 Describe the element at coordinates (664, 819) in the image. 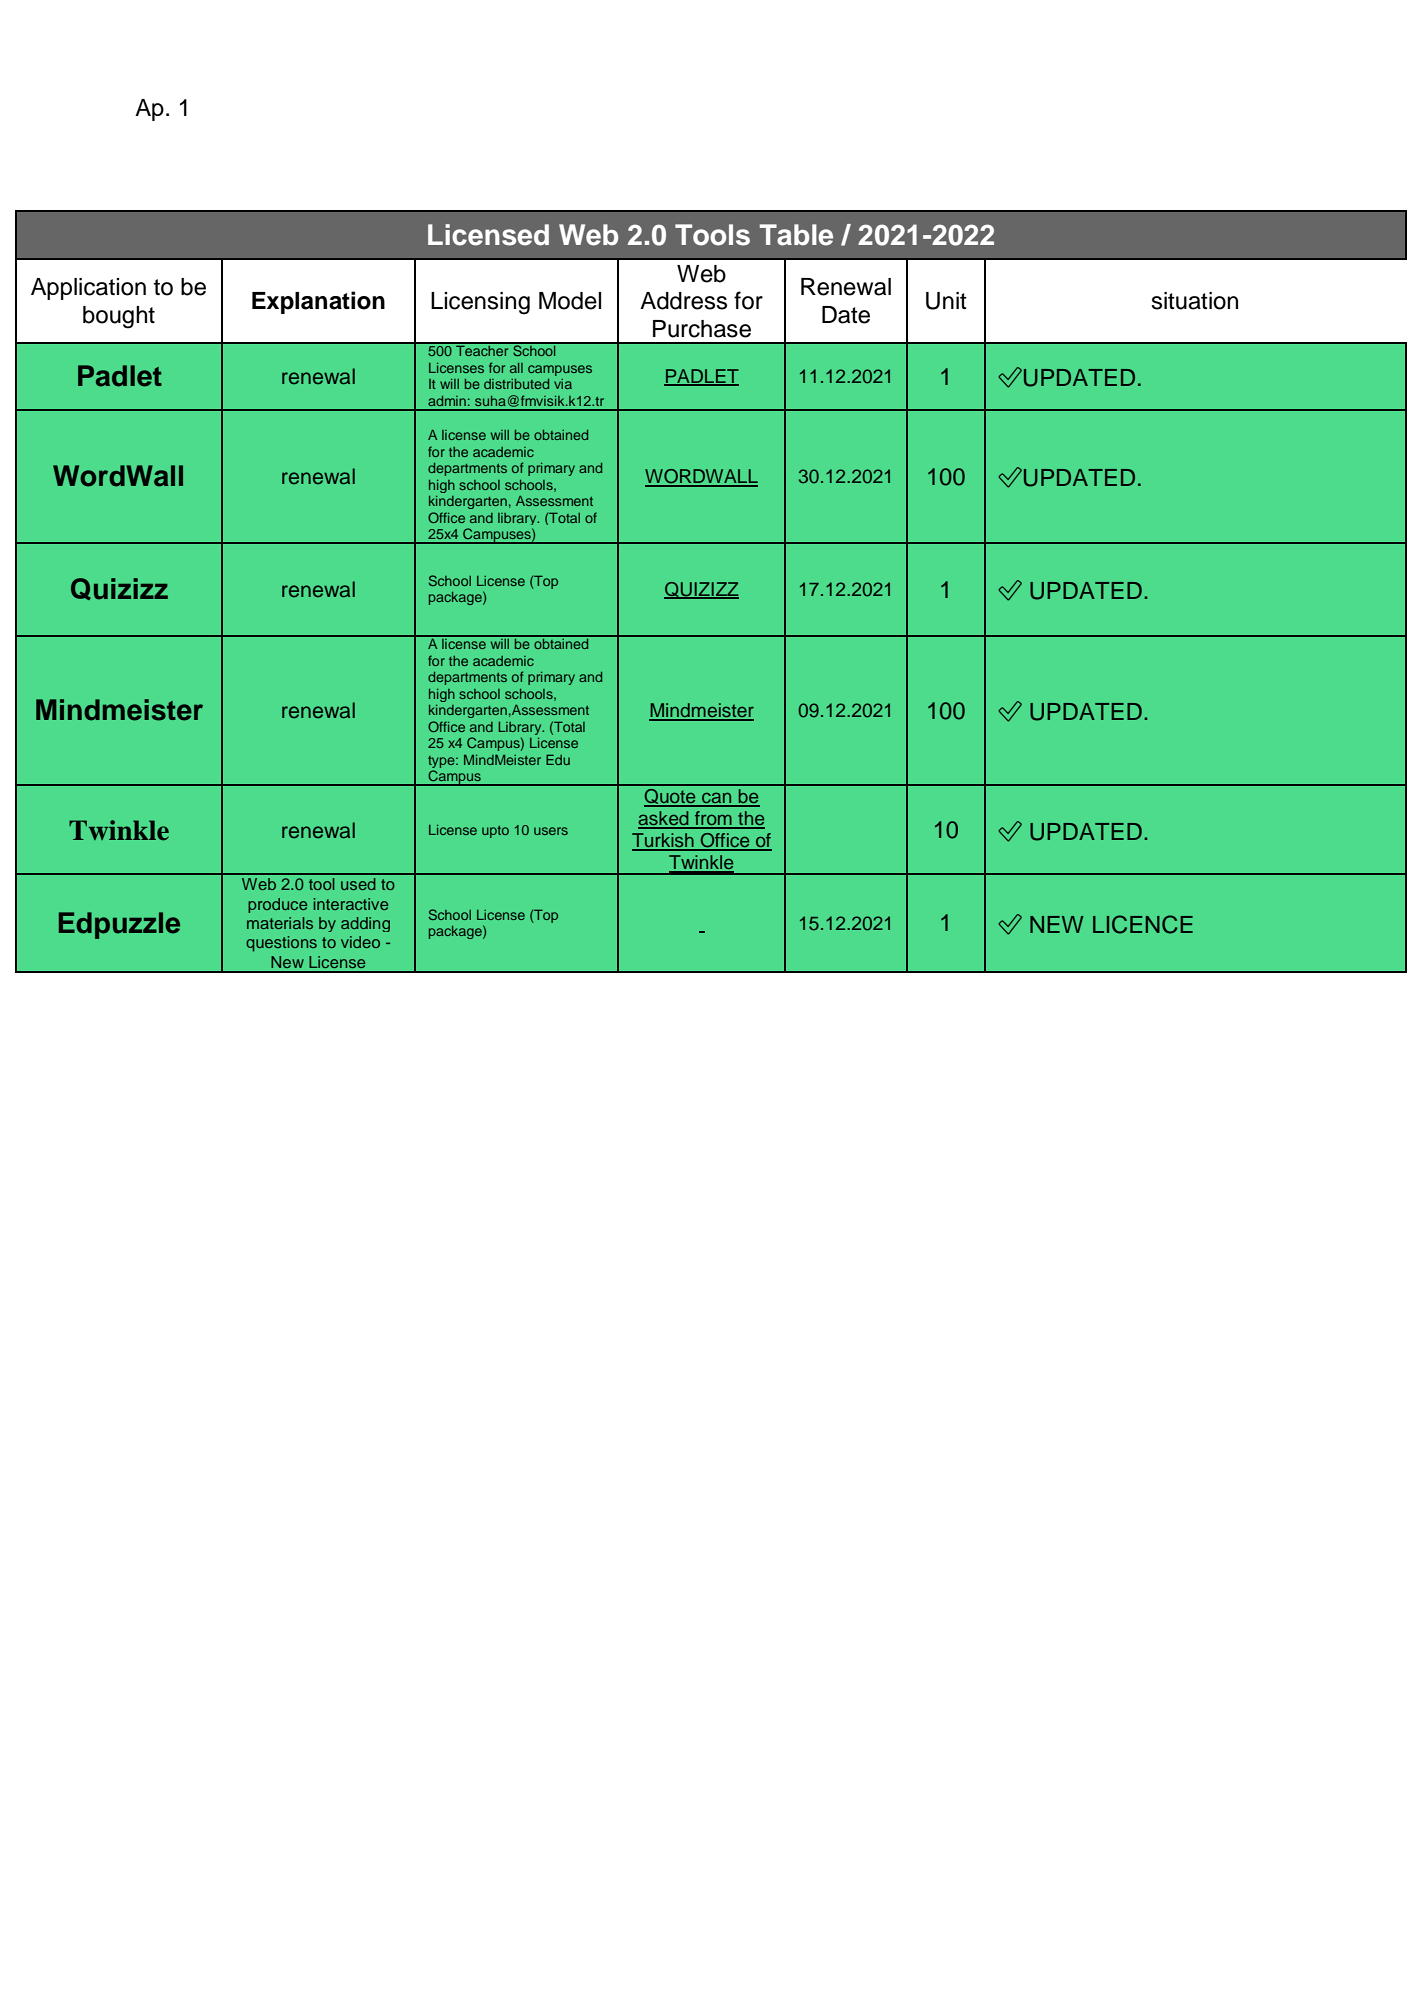

I see `asked` at that location.
